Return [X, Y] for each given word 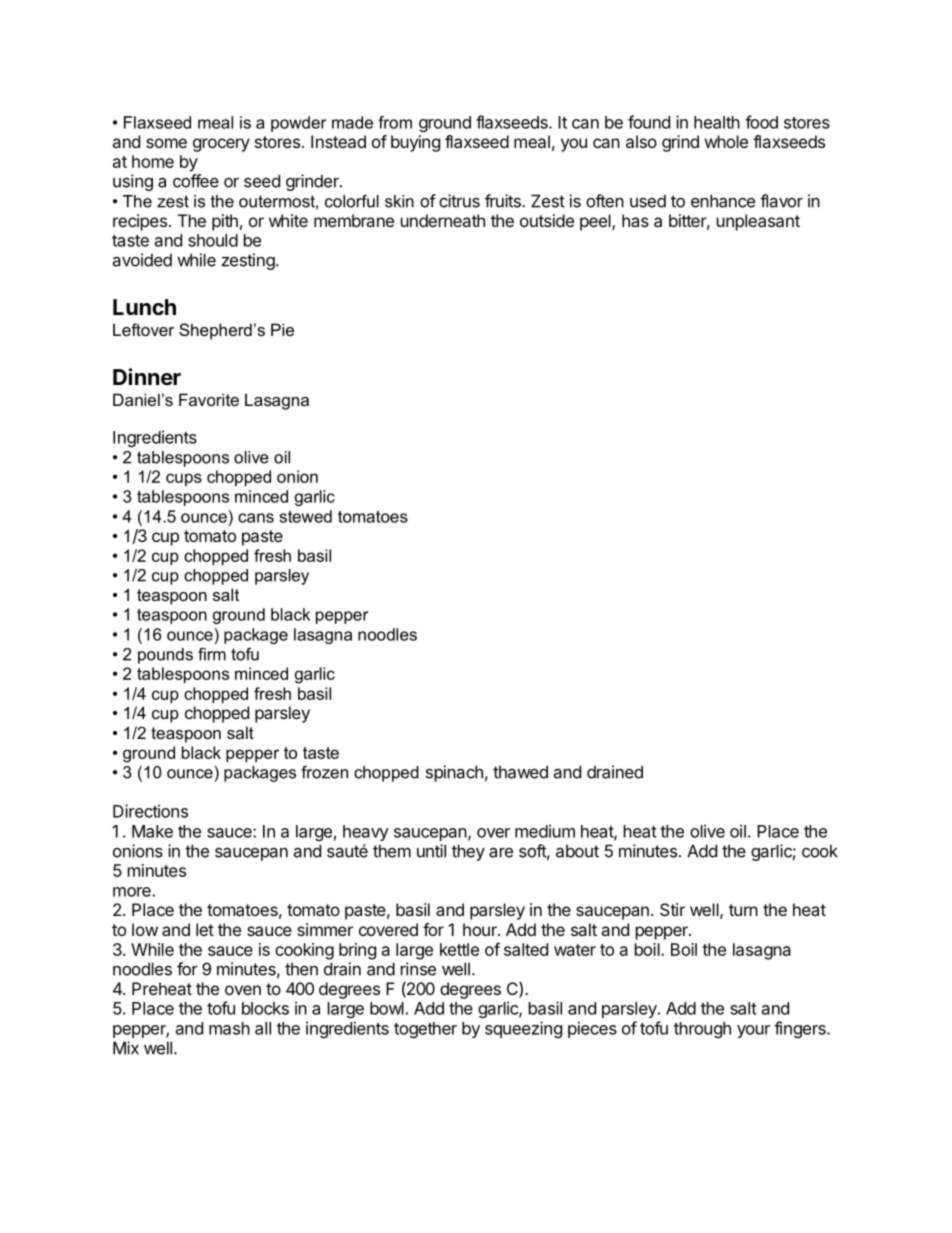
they [468, 852]
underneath [443, 220]
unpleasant [758, 222]
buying [415, 143]
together [425, 1030]
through [702, 1030]
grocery [221, 145]
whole [726, 141]
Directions [150, 811]
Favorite [209, 399]
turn [743, 910]
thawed [520, 772]
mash [229, 1028]
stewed [305, 516]
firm [212, 654]
